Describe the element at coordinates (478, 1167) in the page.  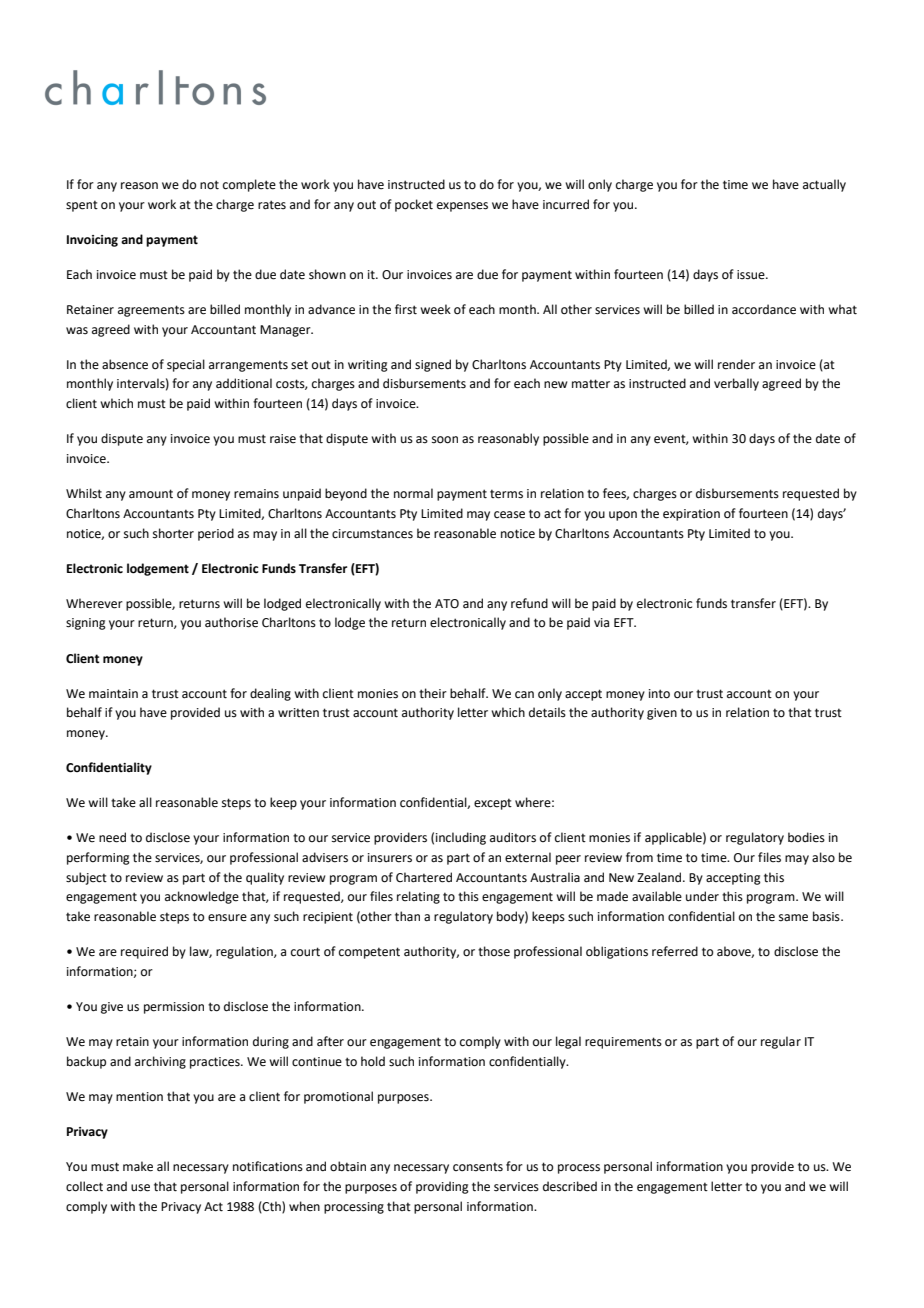
I see `consents` at that location.
